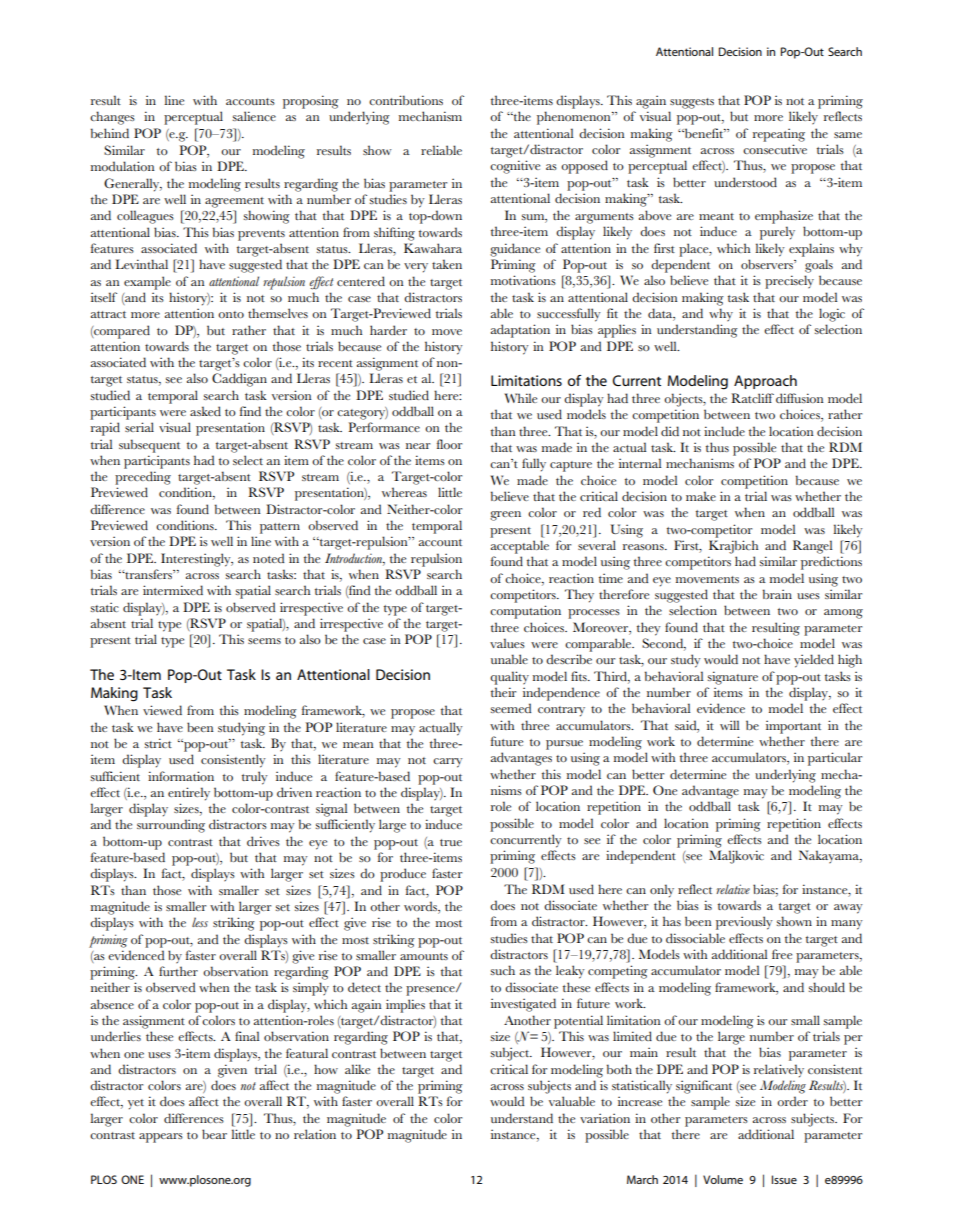  I want to click on variation, so click(605, 1118).
